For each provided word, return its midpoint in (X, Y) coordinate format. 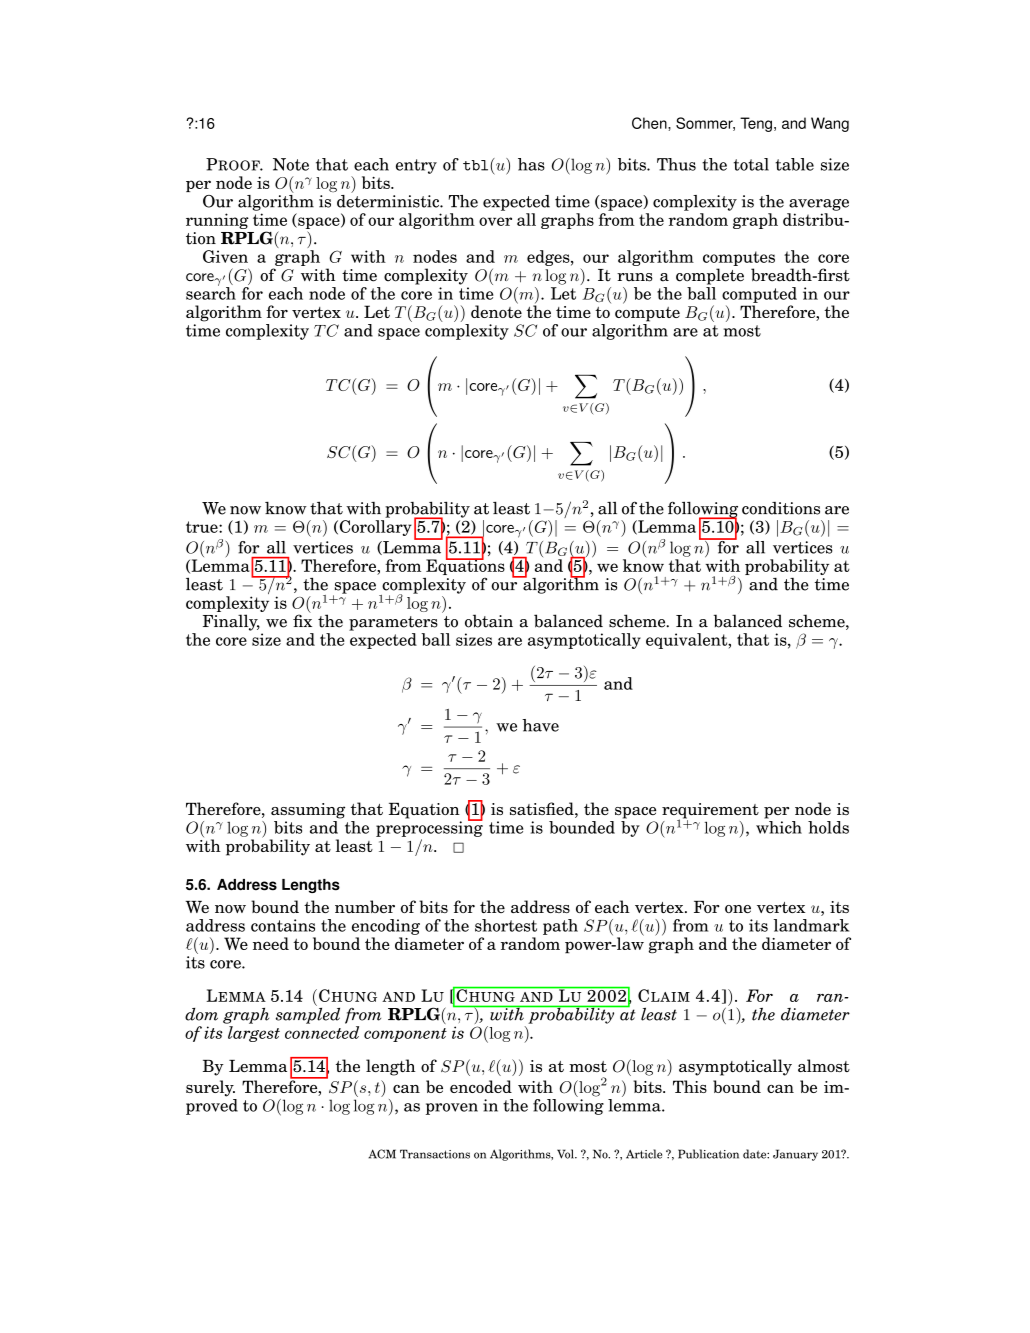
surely (210, 1088)
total (751, 164)
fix (302, 619)
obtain (489, 621)
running (217, 221)
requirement (710, 812)
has (531, 164)
